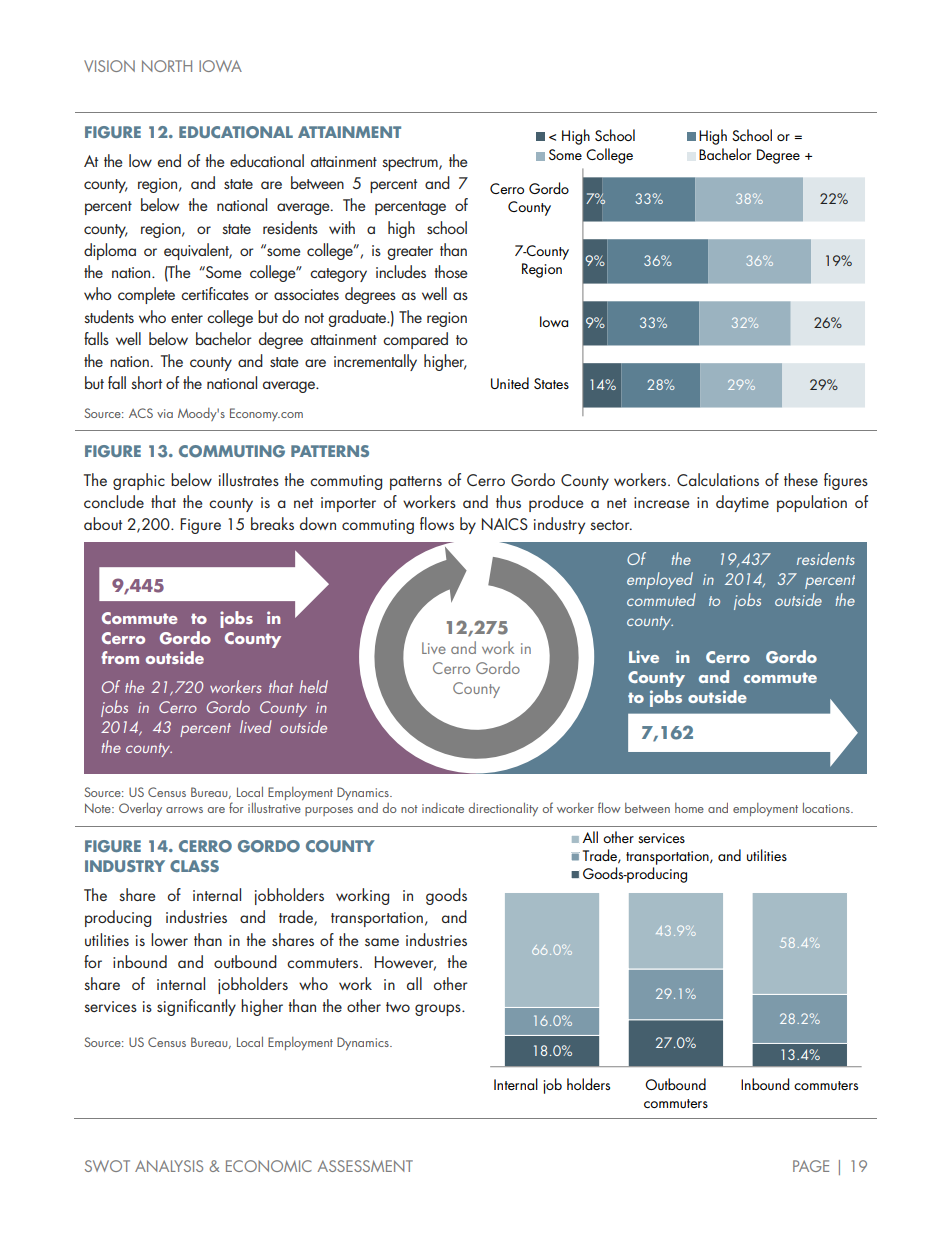 The height and width of the document is (1233, 952). What do you see at coordinates (718, 479) in the document?
I see `Calculations` at bounding box center [718, 479].
